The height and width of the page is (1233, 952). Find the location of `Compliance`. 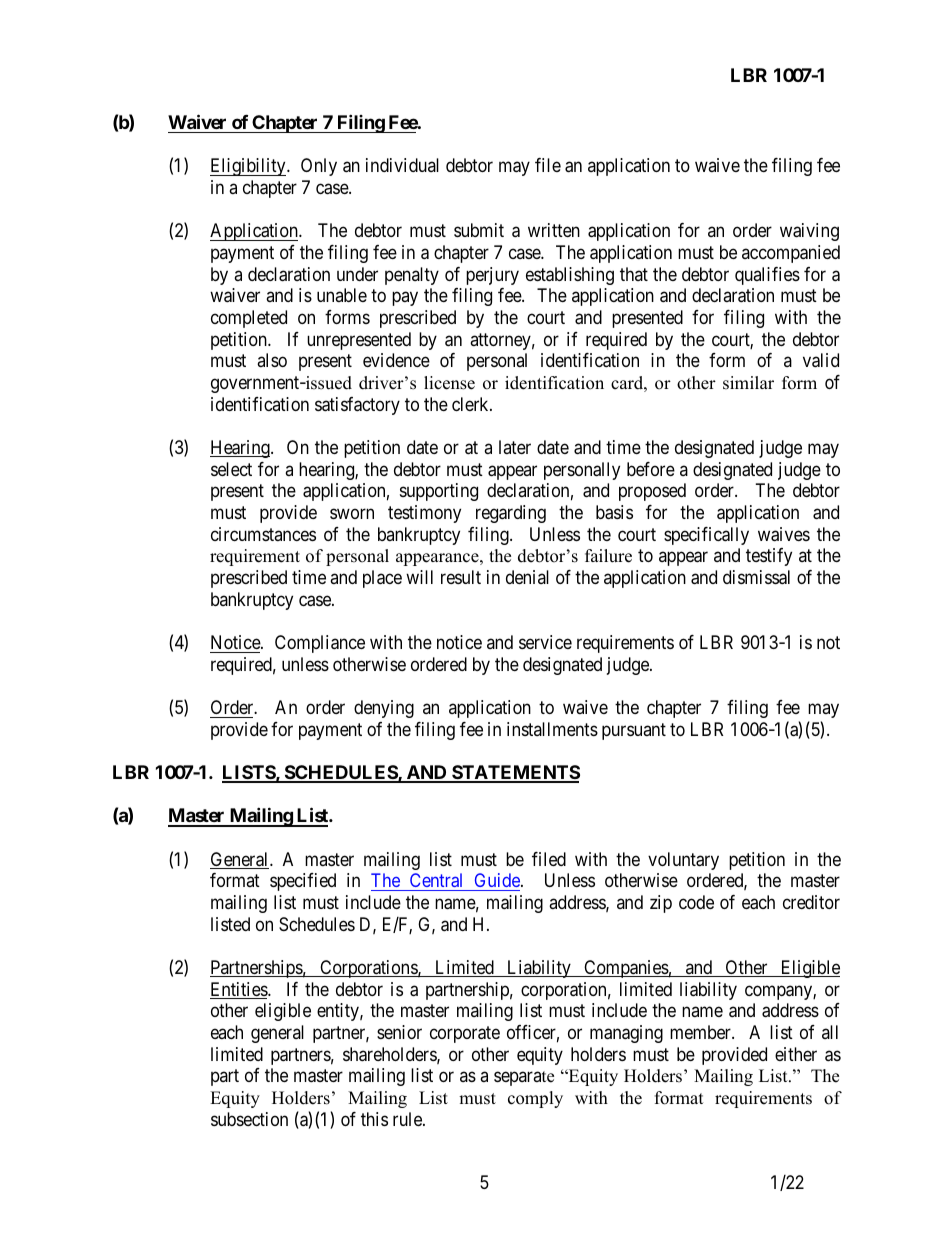

Compliance is located at coordinates (320, 644).
